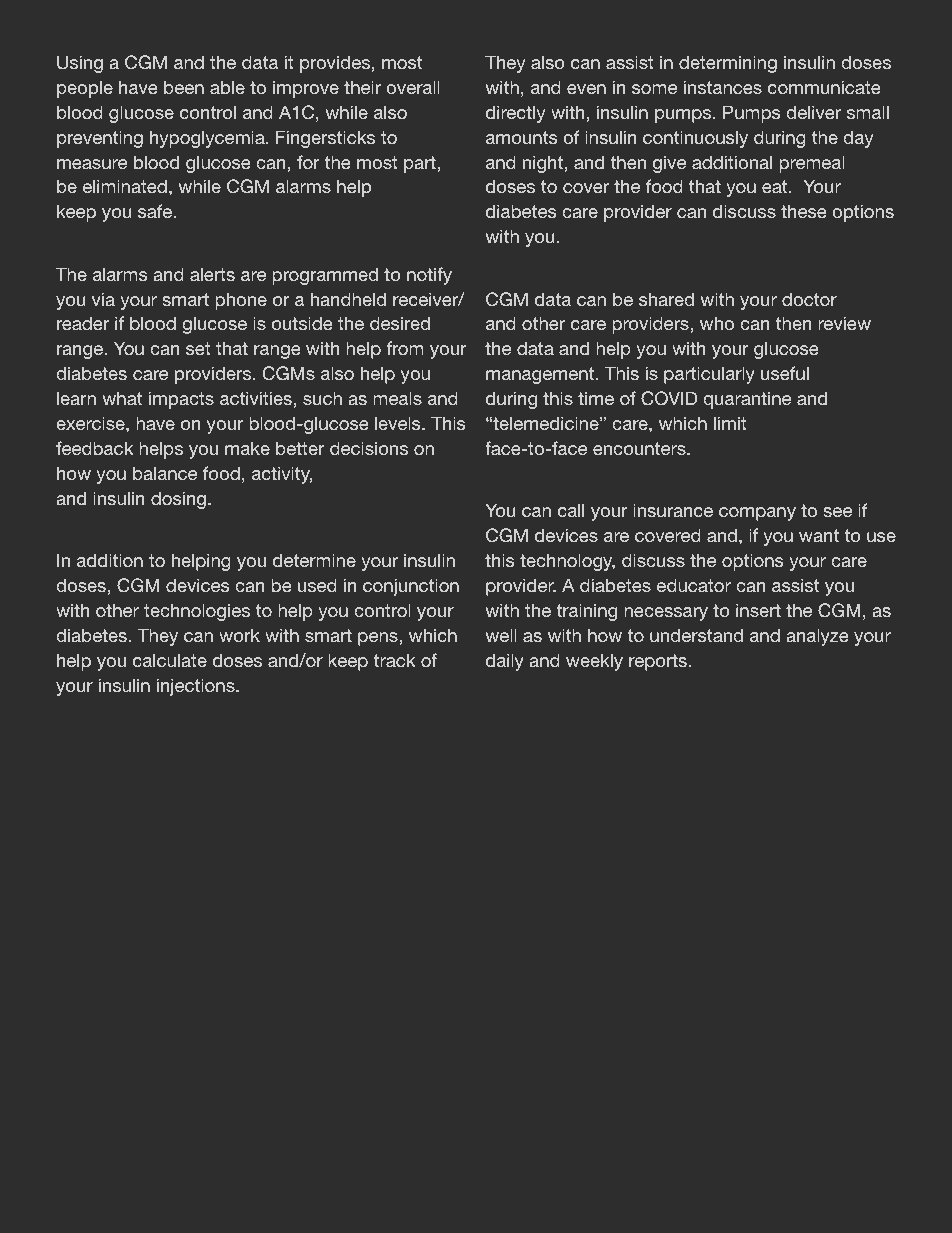 The width and height of the screenshot is (952, 1233). I want to click on overall, so click(413, 87).
